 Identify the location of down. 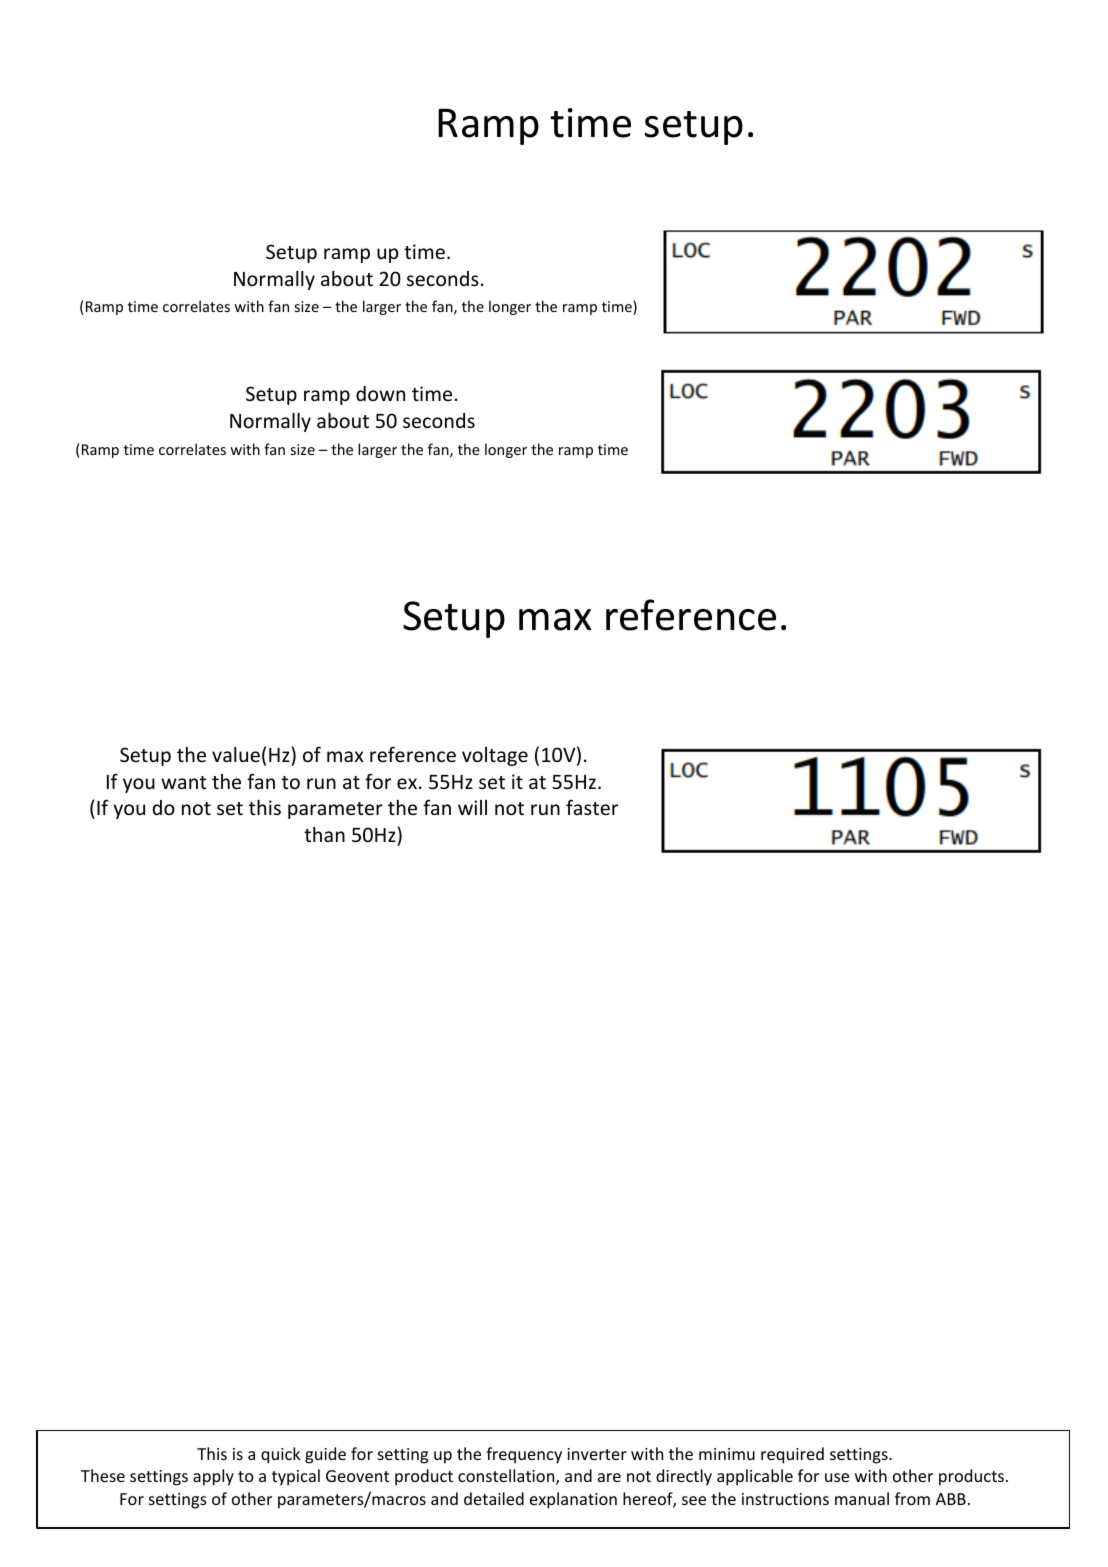
(380, 393).
